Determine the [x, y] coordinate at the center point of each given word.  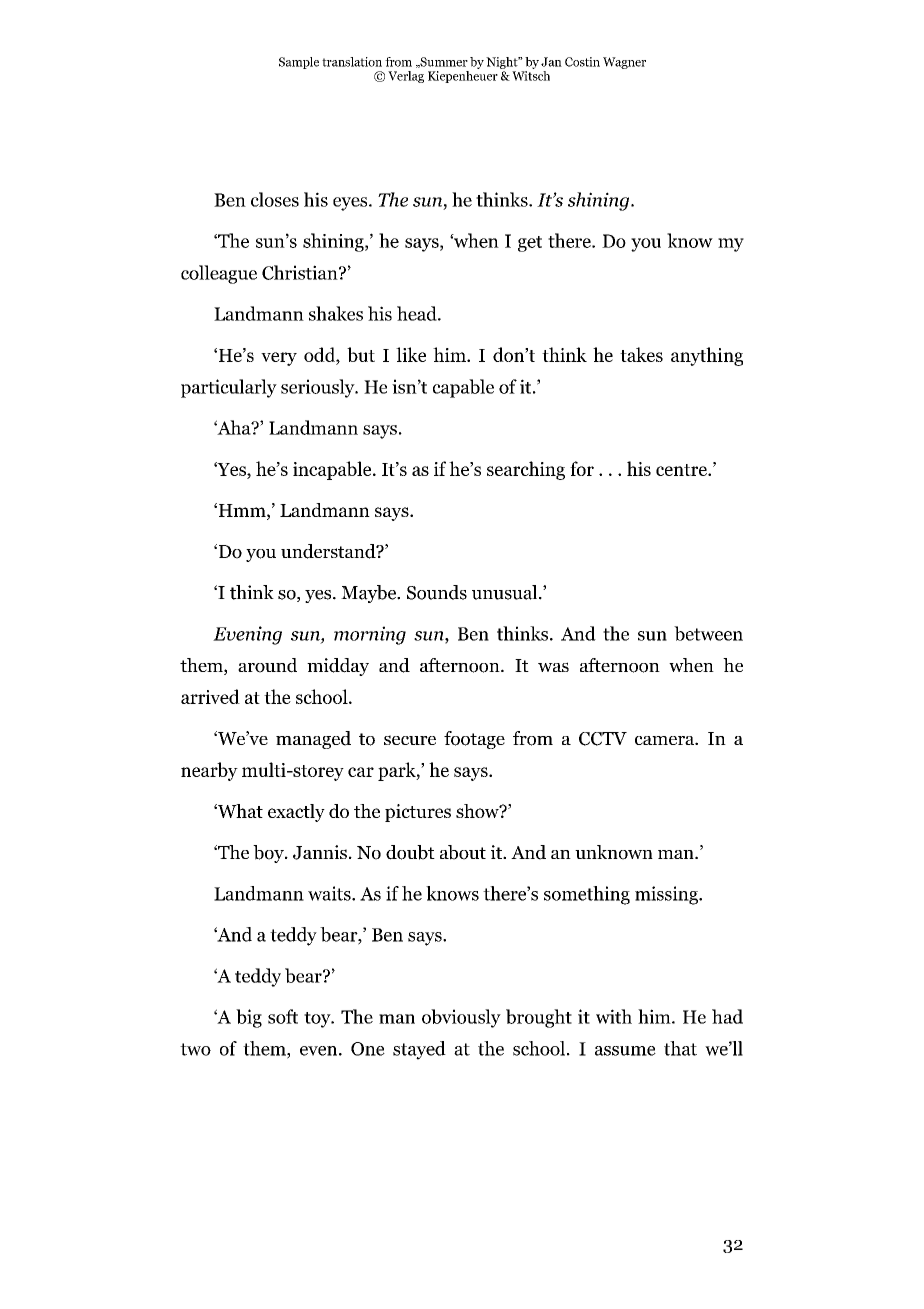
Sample [299, 63]
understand [329, 551]
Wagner [624, 63]
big [249, 1018]
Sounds [437, 592]
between [708, 633]
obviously [461, 1018]
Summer [443, 62]
